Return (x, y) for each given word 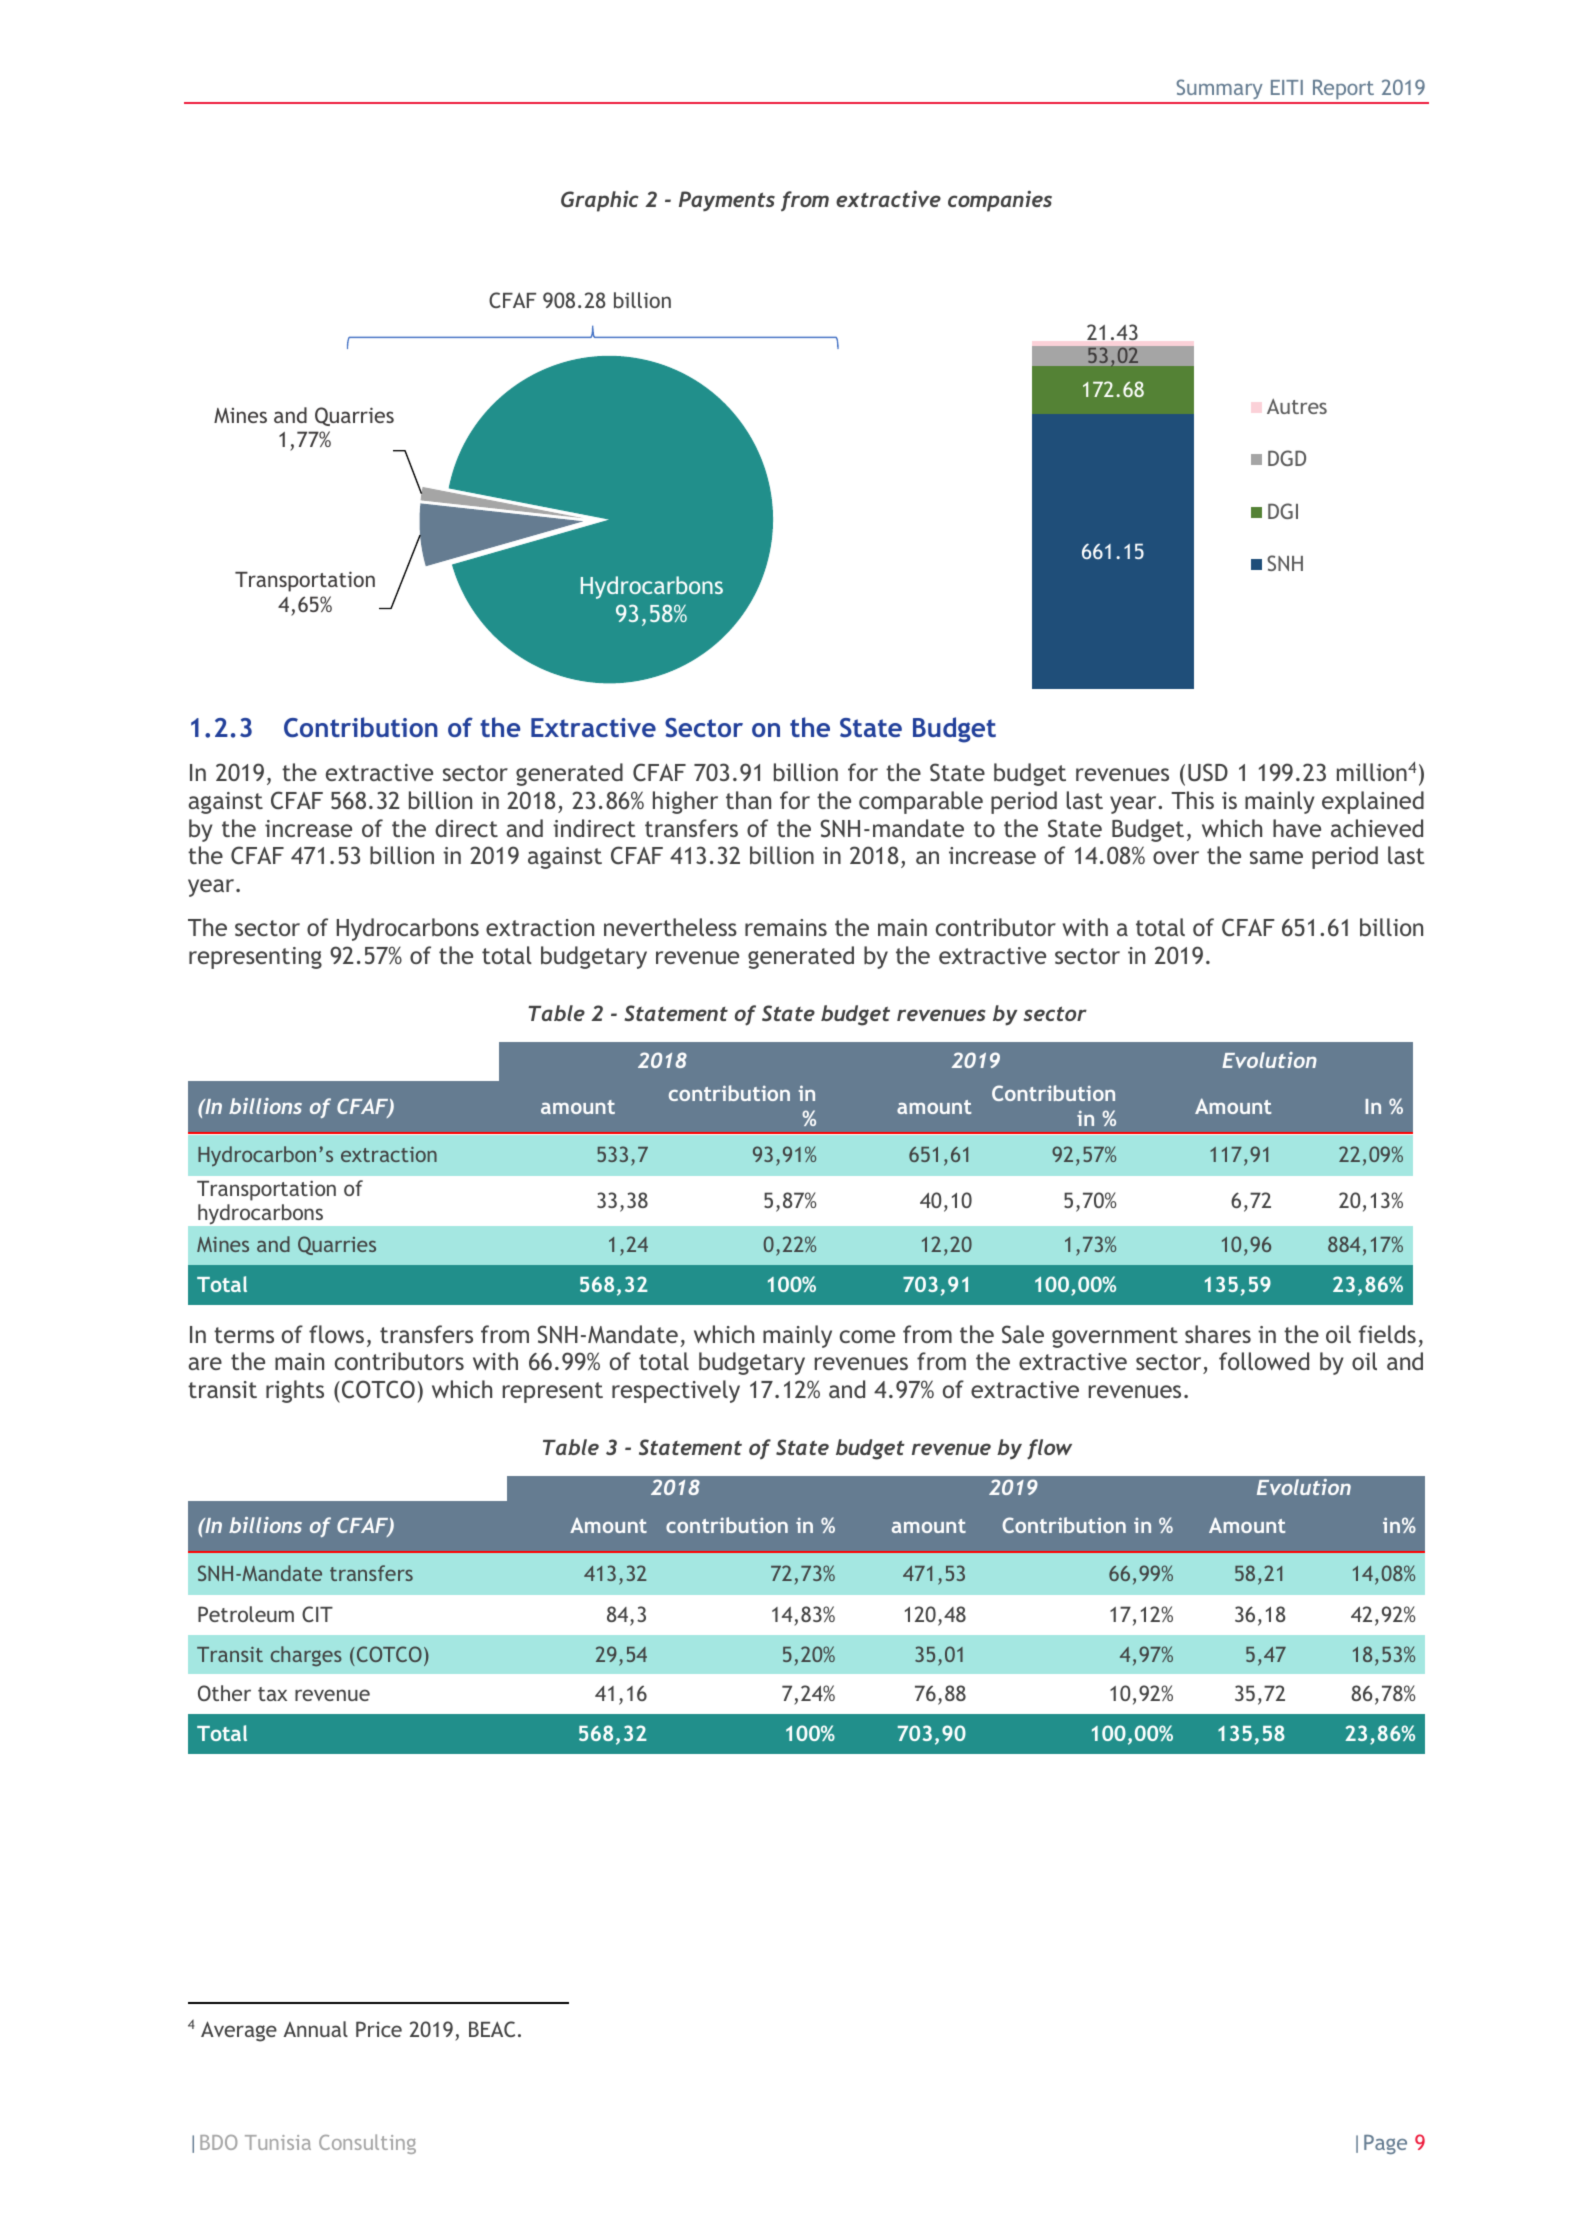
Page (1385, 2144)
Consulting (367, 2144)
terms (244, 1335)
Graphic (600, 201)
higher (685, 802)
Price (379, 2029)
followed (1264, 1361)
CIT (317, 1614)
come (867, 1336)
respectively (676, 1391)
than (748, 800)
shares (1218, 1334)
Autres (1297, 406)
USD (1208, 772)
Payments (727, 201)
